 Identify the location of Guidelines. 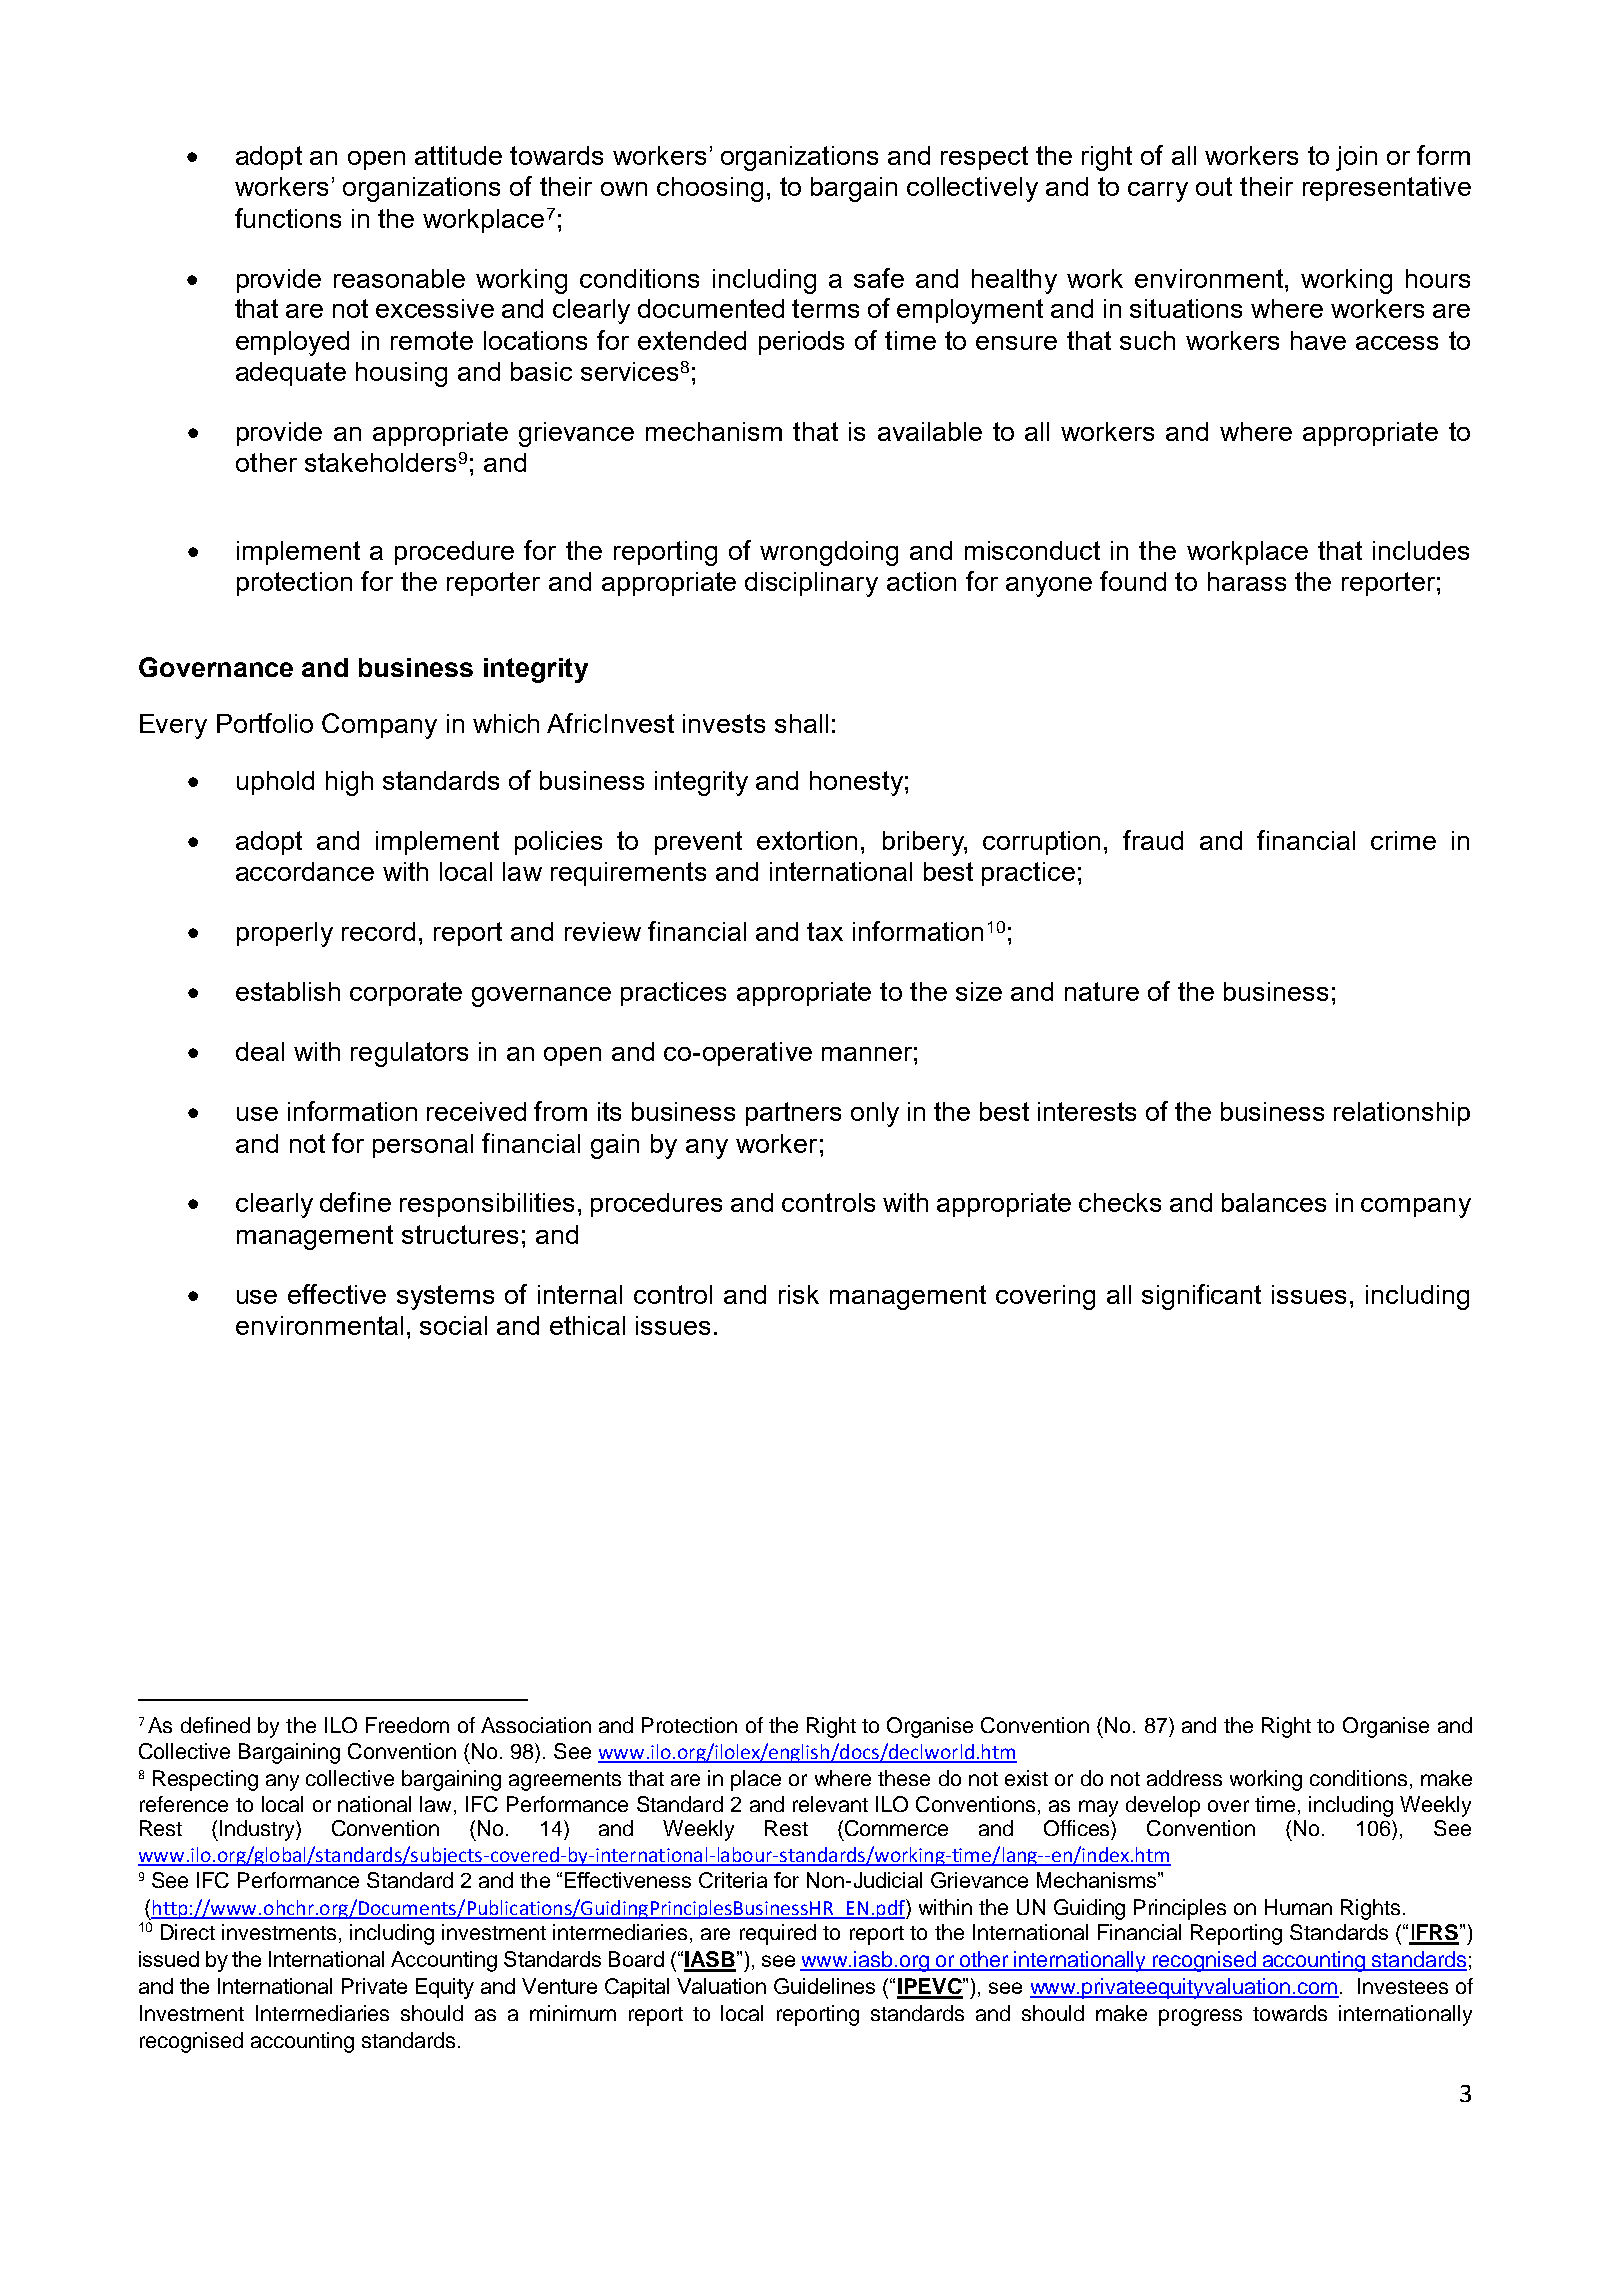
(824, 1986).
